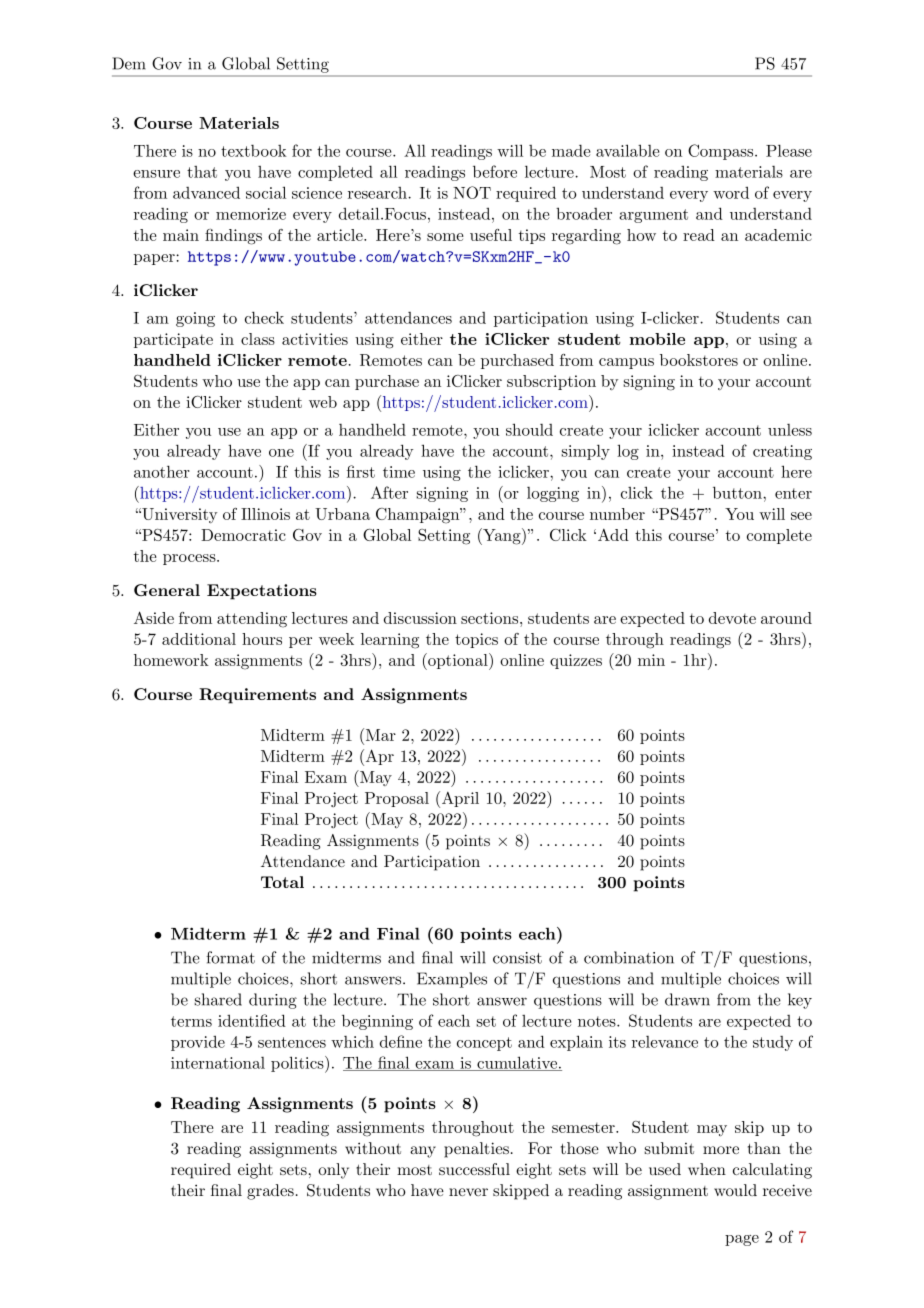 This screenshot has height=1308, width=924. What do you see at coordinates (651, 660) in the screenshot?
I see `min` at bounding box center [651, 660].
